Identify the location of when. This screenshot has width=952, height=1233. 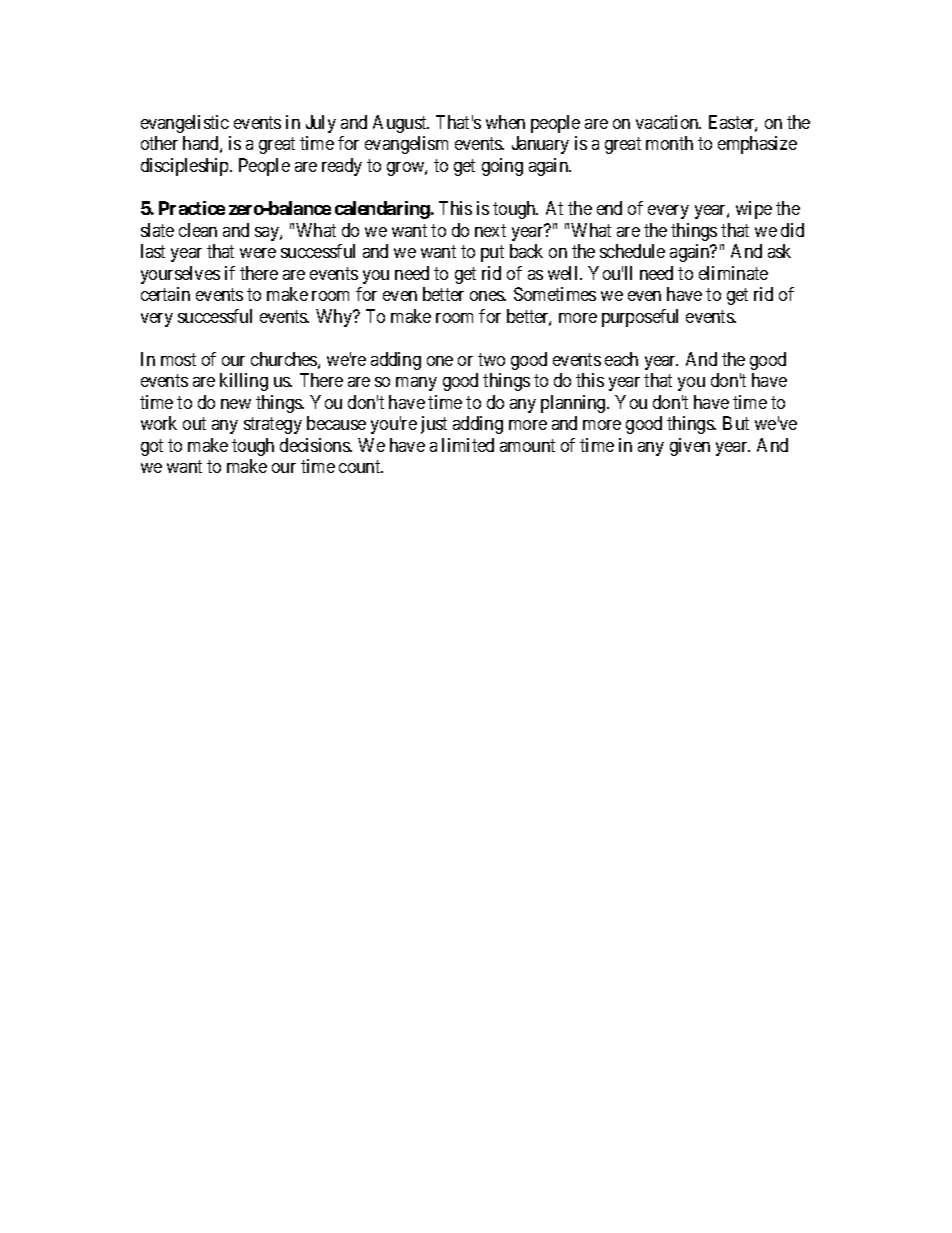
(505, 122).
